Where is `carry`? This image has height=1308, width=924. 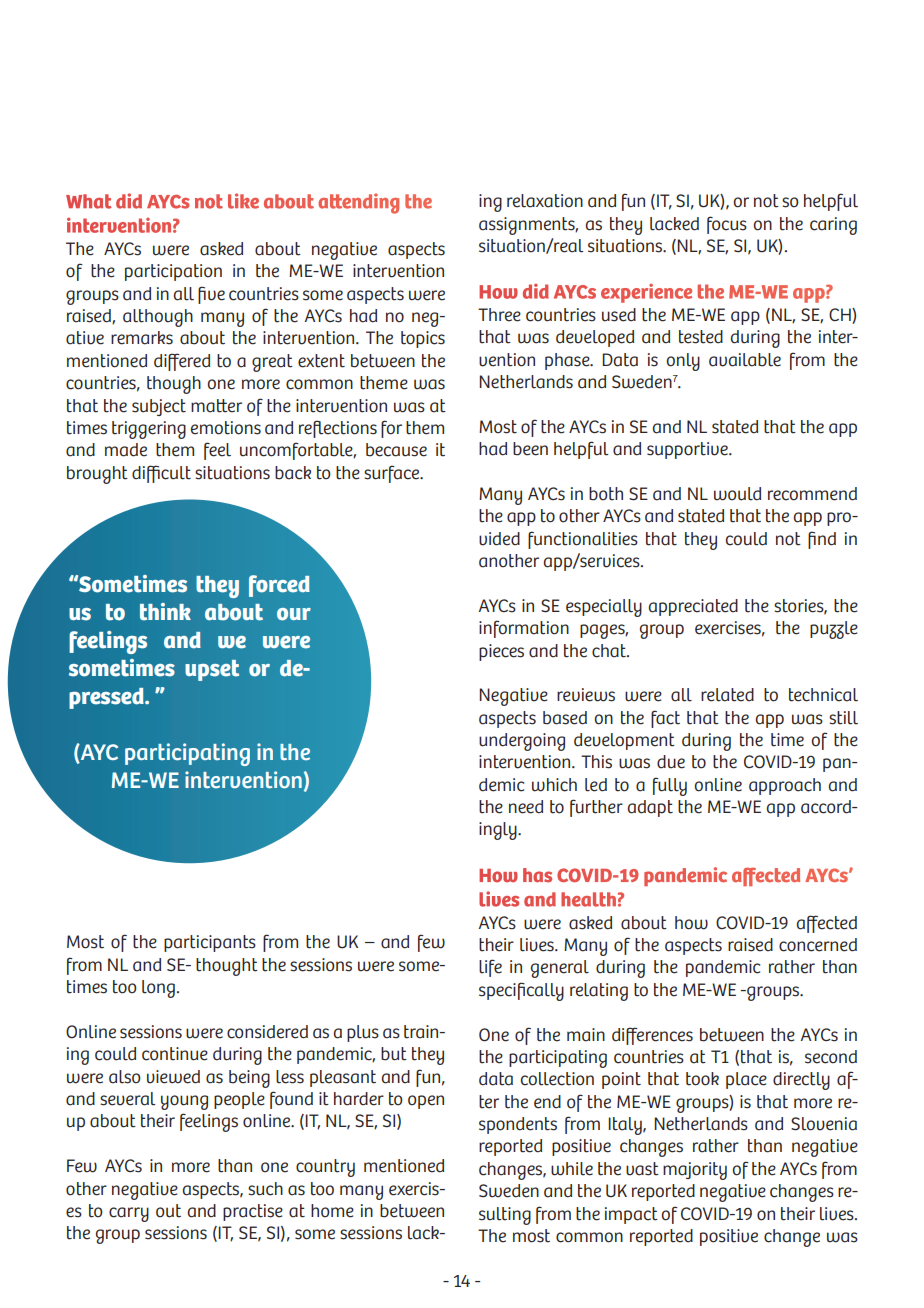 carry is located at coordinates (129, 1214).
